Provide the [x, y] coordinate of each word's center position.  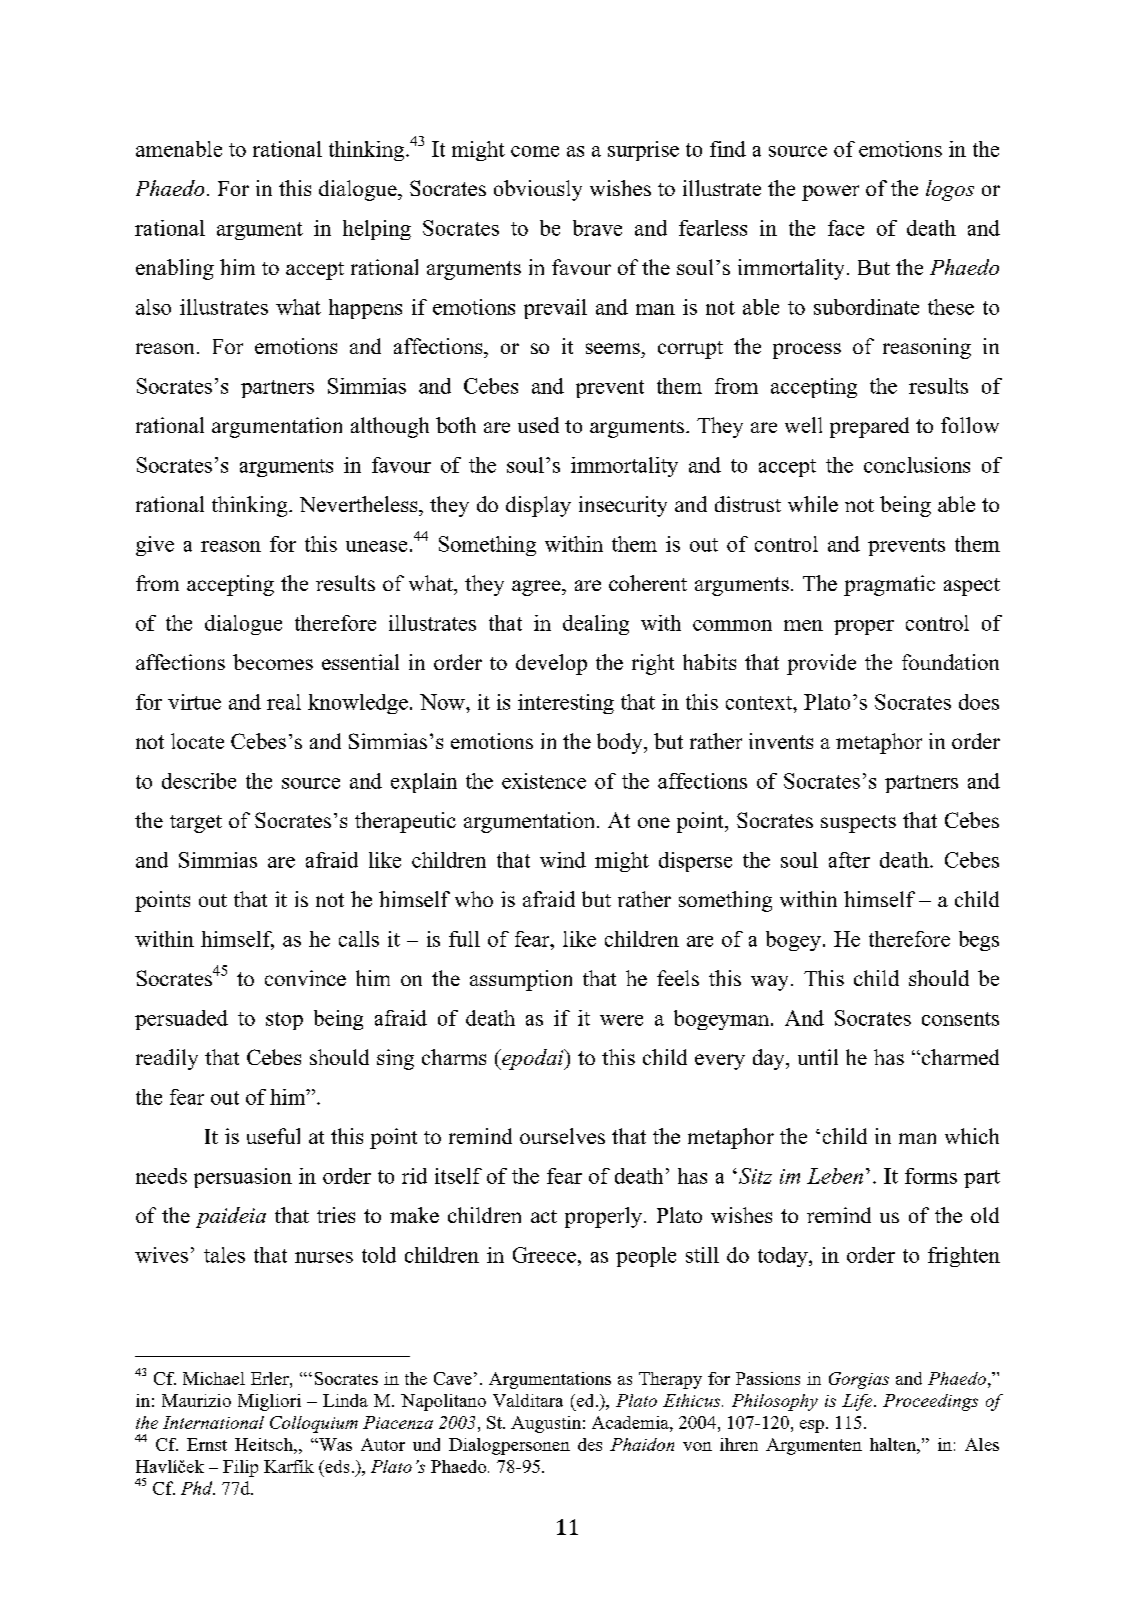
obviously [538, 190]
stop [284, 1021]
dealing [596, 625]
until [818, 1057]
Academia [631, 1422]
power [830, 193]
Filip [240, 1468]
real [284, 702]
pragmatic [889, 585]
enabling [175, 269]
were [621, 1020]
